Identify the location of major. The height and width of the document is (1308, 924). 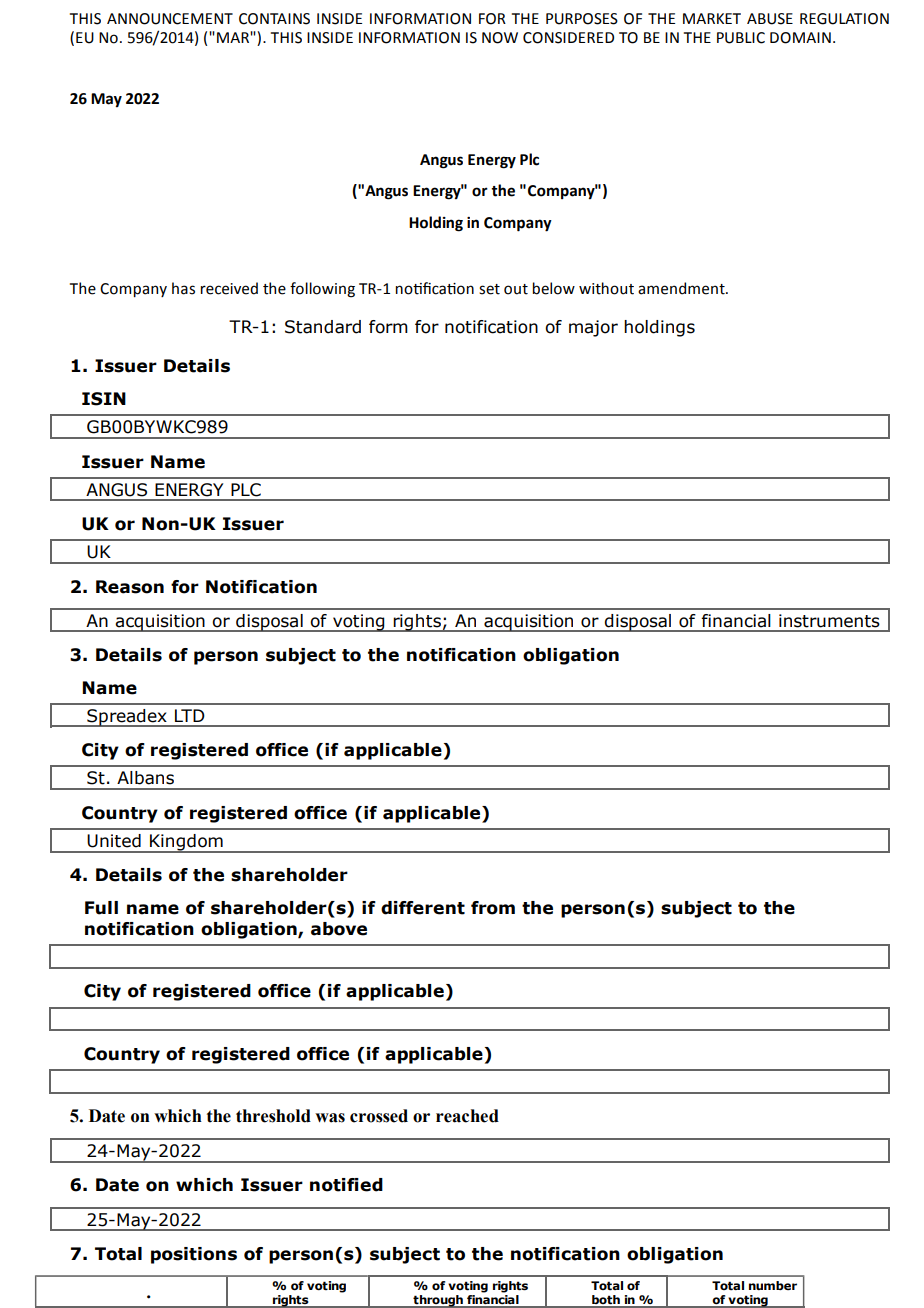
(593, 328).
